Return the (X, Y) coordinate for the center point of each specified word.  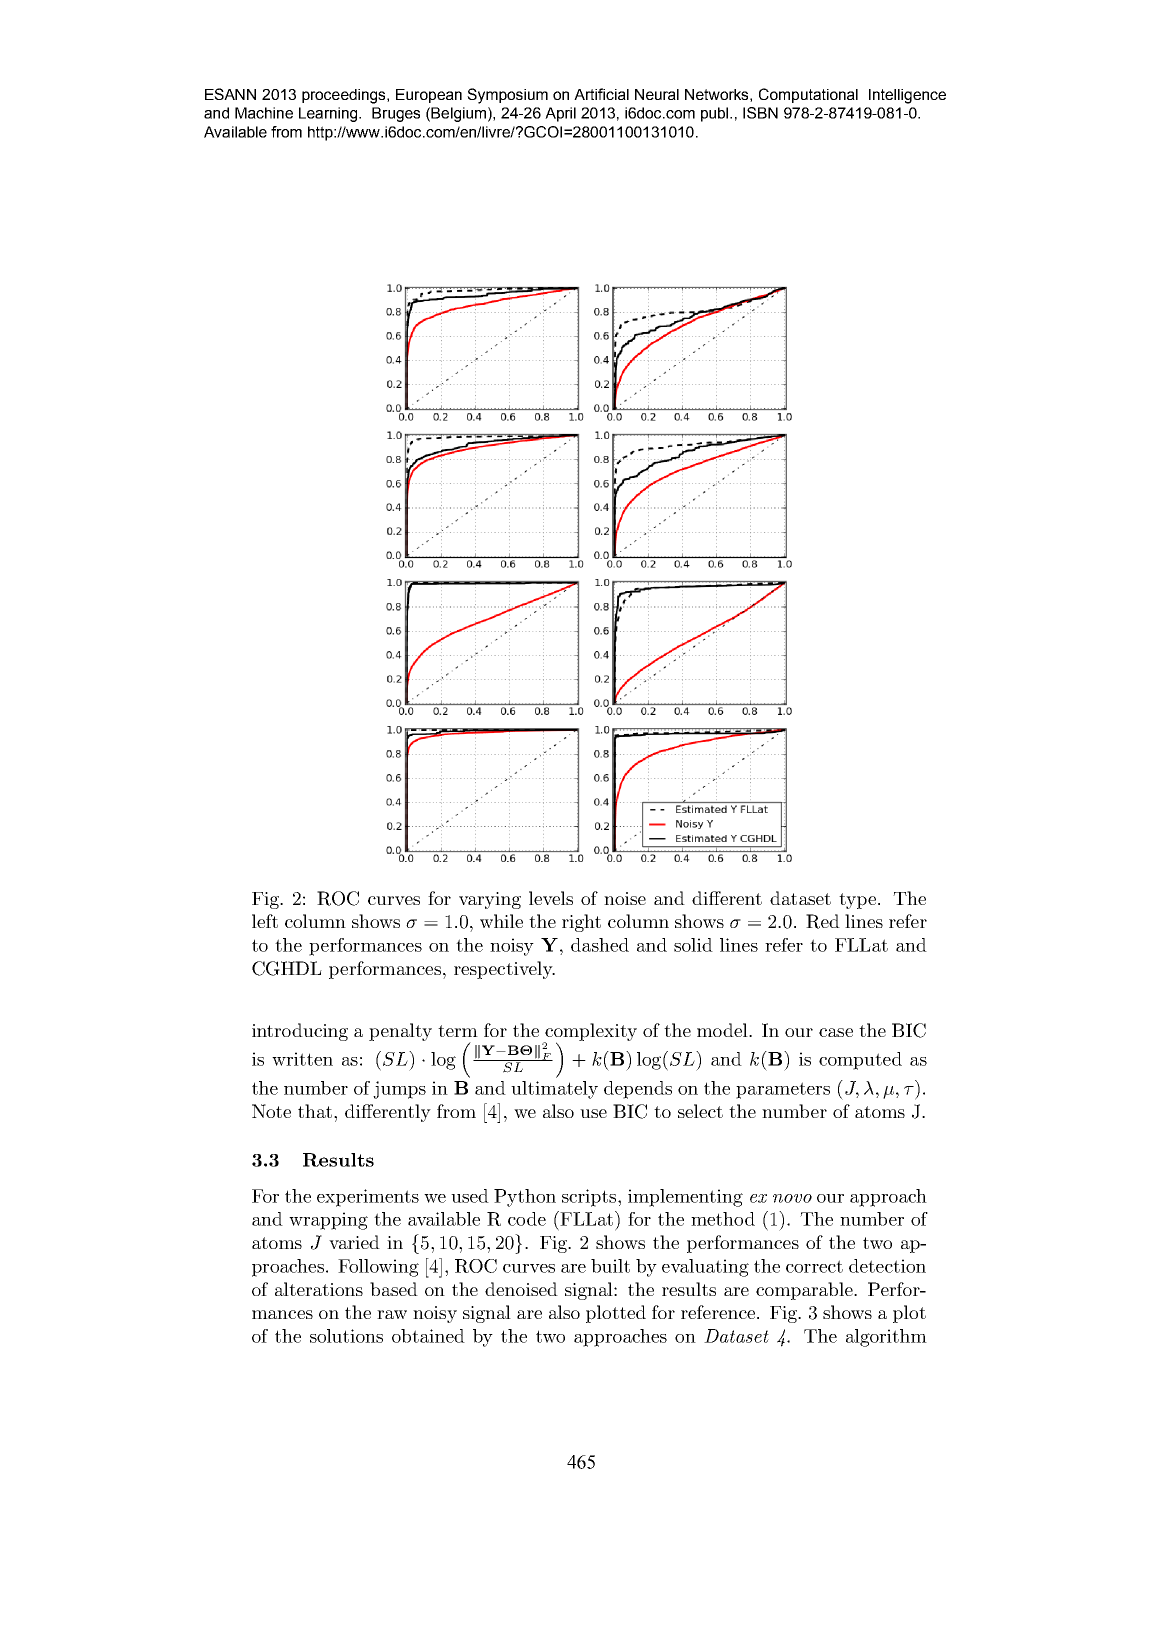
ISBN (760, 113)
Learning (329, 114)
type (857, 901)
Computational (808, 95)
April (560, 114)
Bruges (396, 114)
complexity (590, 1033)
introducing (300, 1032)
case (836, 1032)
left (265, 921)
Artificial (601, 94)
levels (551, 898)
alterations (319, 1289)
